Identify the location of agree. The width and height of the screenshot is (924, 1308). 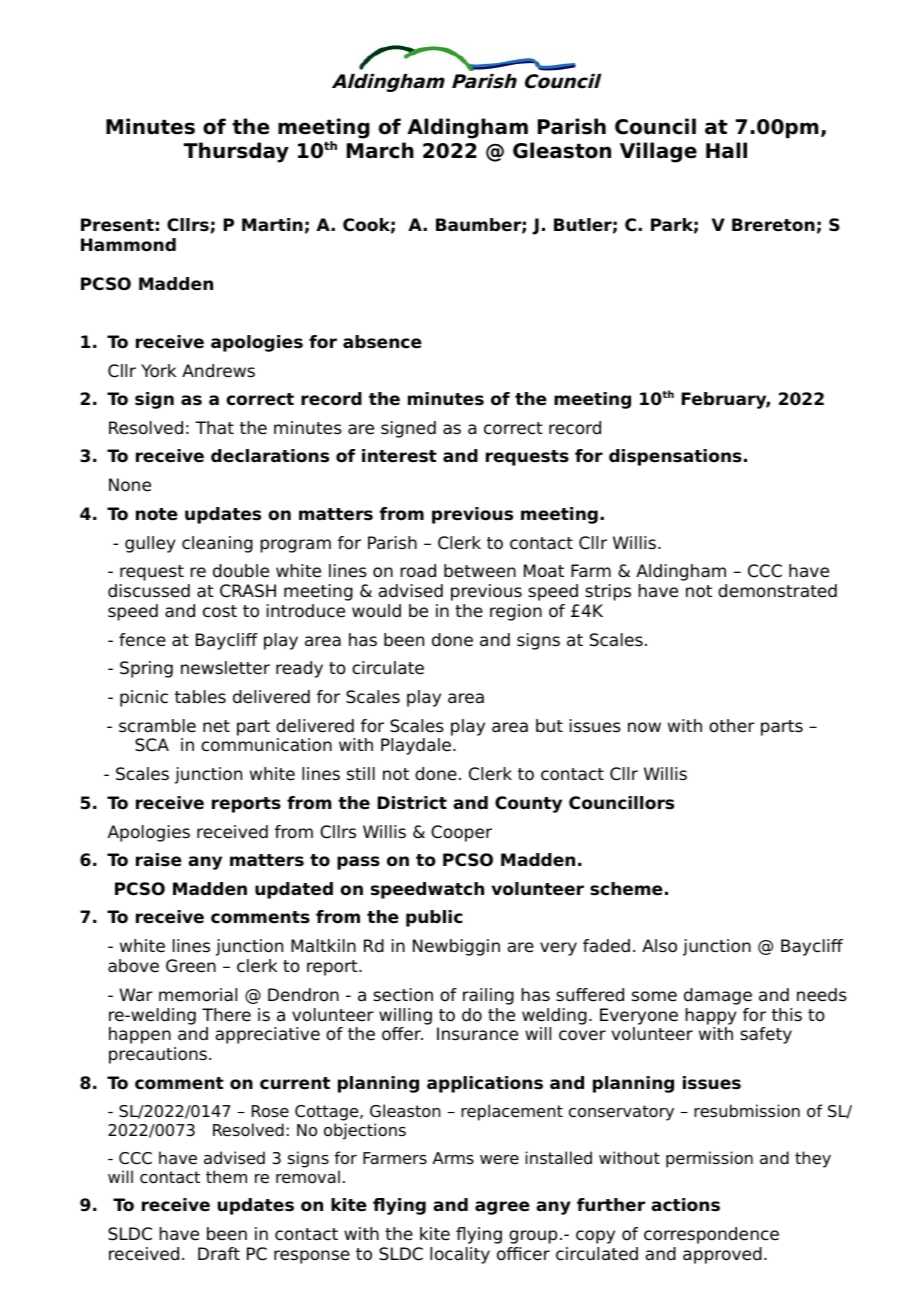
(502, 1208).
